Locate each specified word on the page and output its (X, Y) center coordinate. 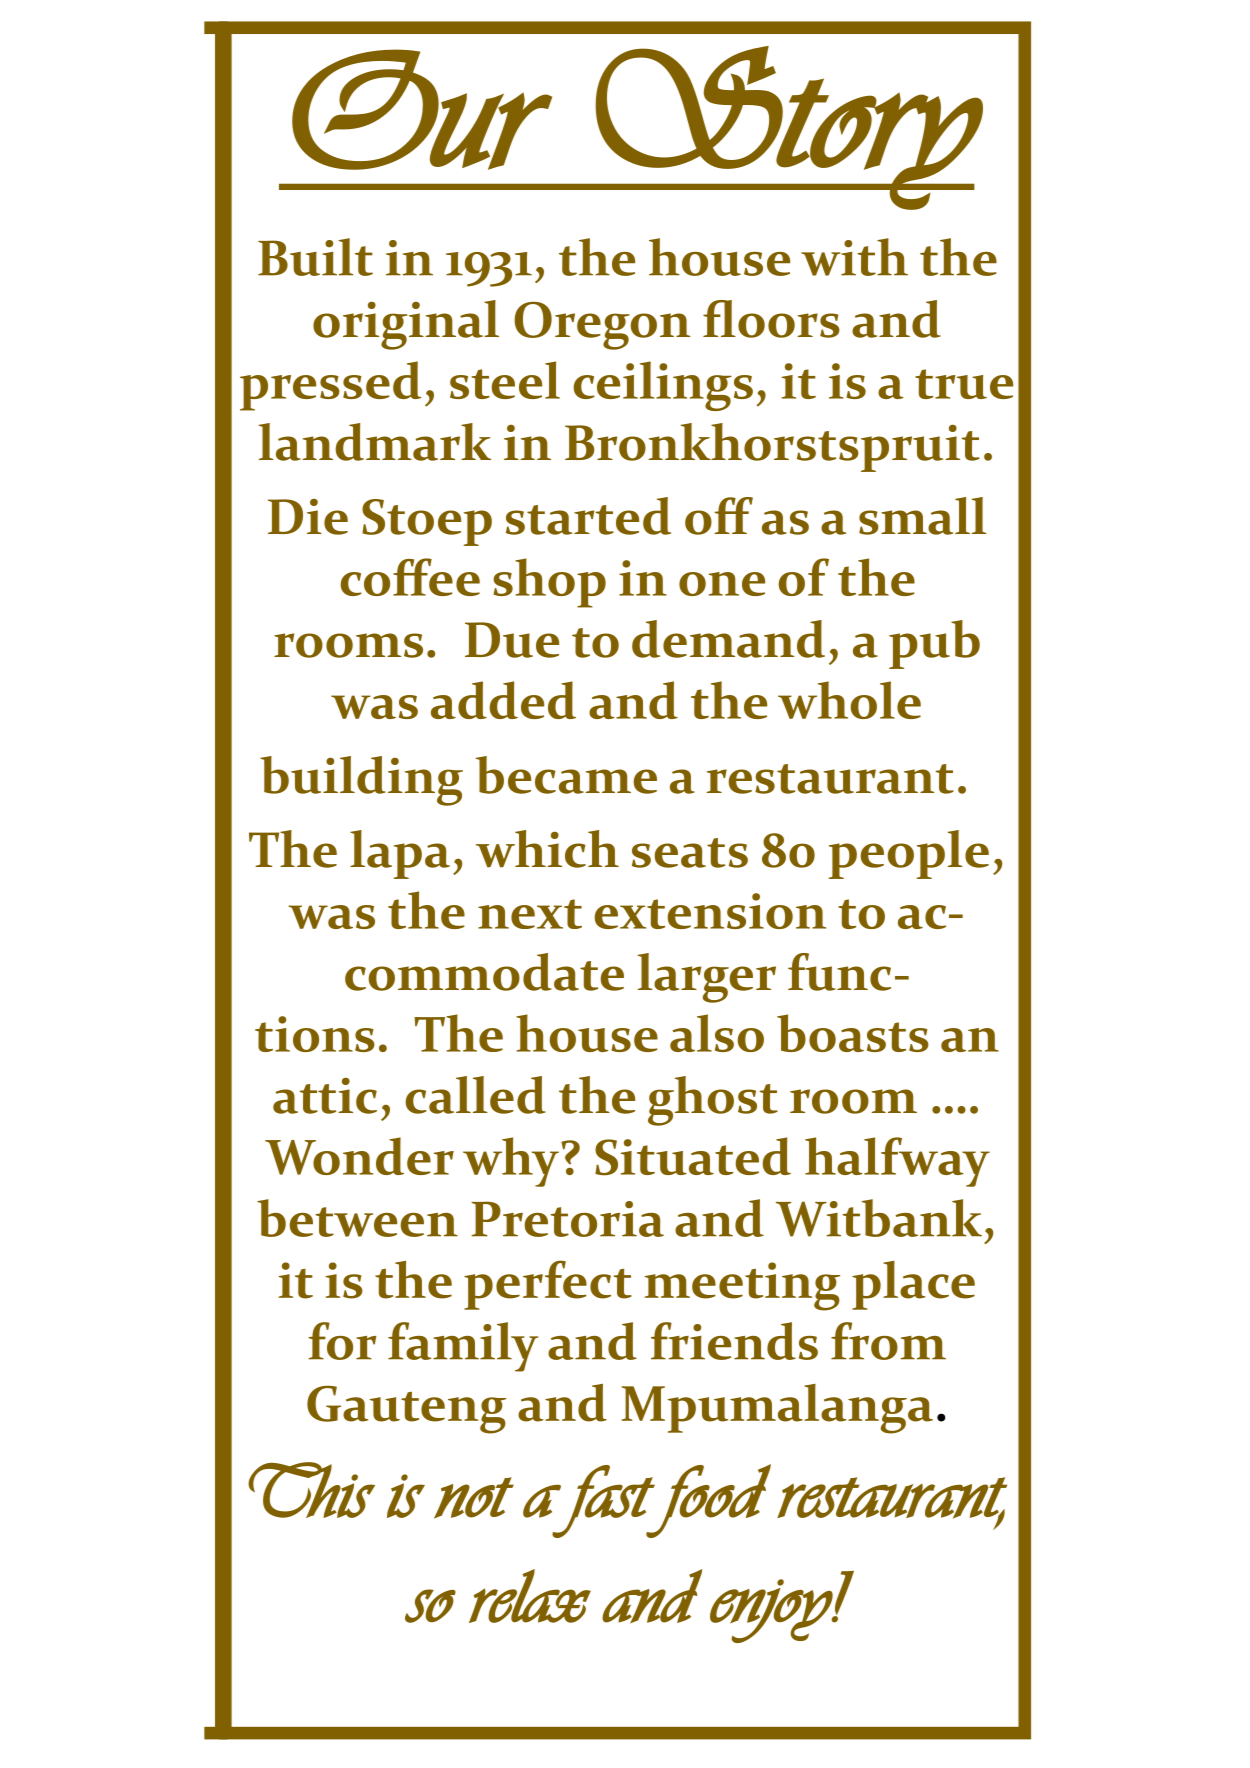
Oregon (602, 326)
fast (603, 1501)
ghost (713, 1101)
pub (934, 644)
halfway (897, 1162)
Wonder (359, 1156)
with (854, 257)
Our (422, 110)
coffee (410, 577)
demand (728, 639)
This (311, 1490)
